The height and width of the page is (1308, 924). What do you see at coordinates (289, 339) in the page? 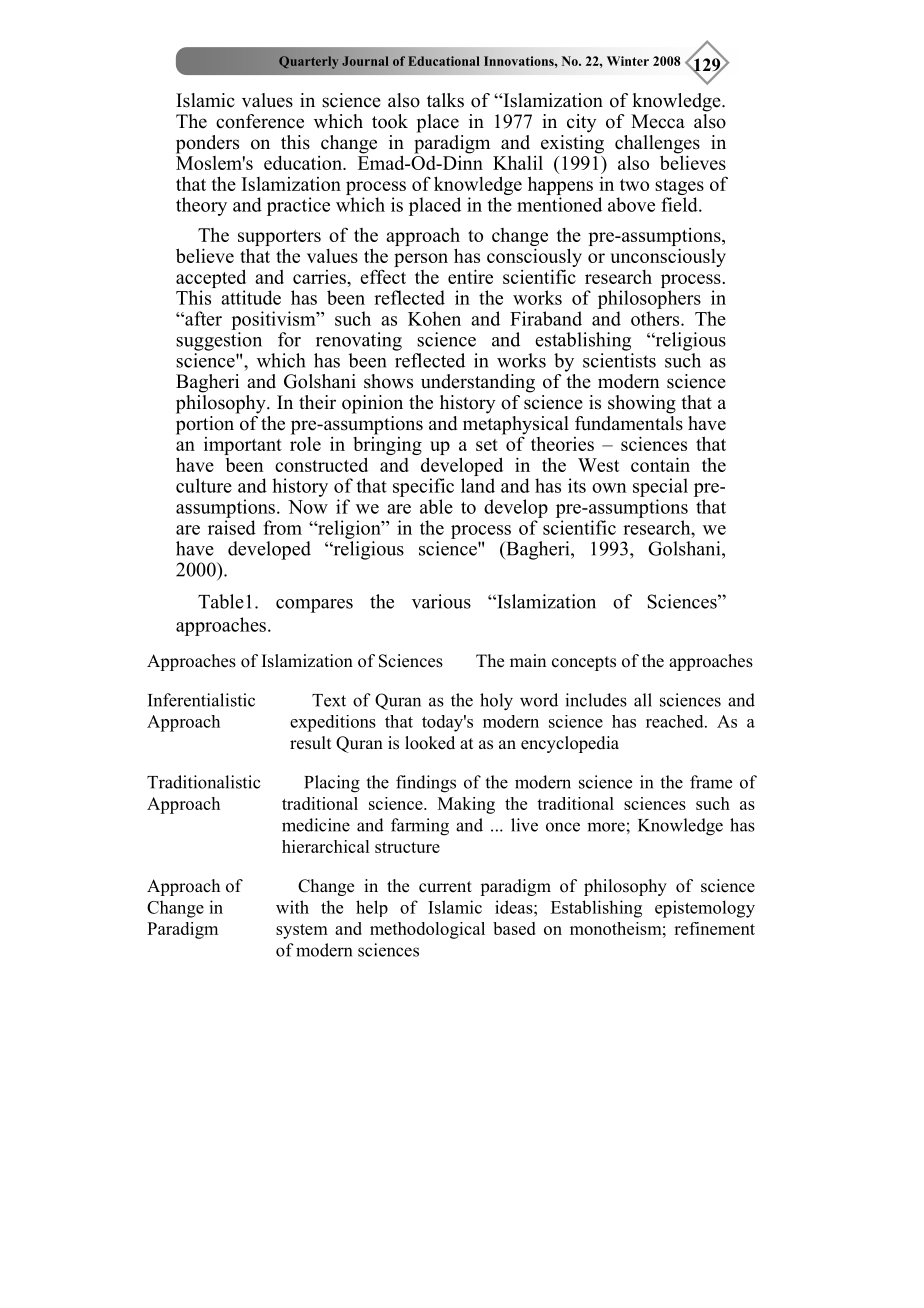
I see `for` at bounding box center [289, 339].
